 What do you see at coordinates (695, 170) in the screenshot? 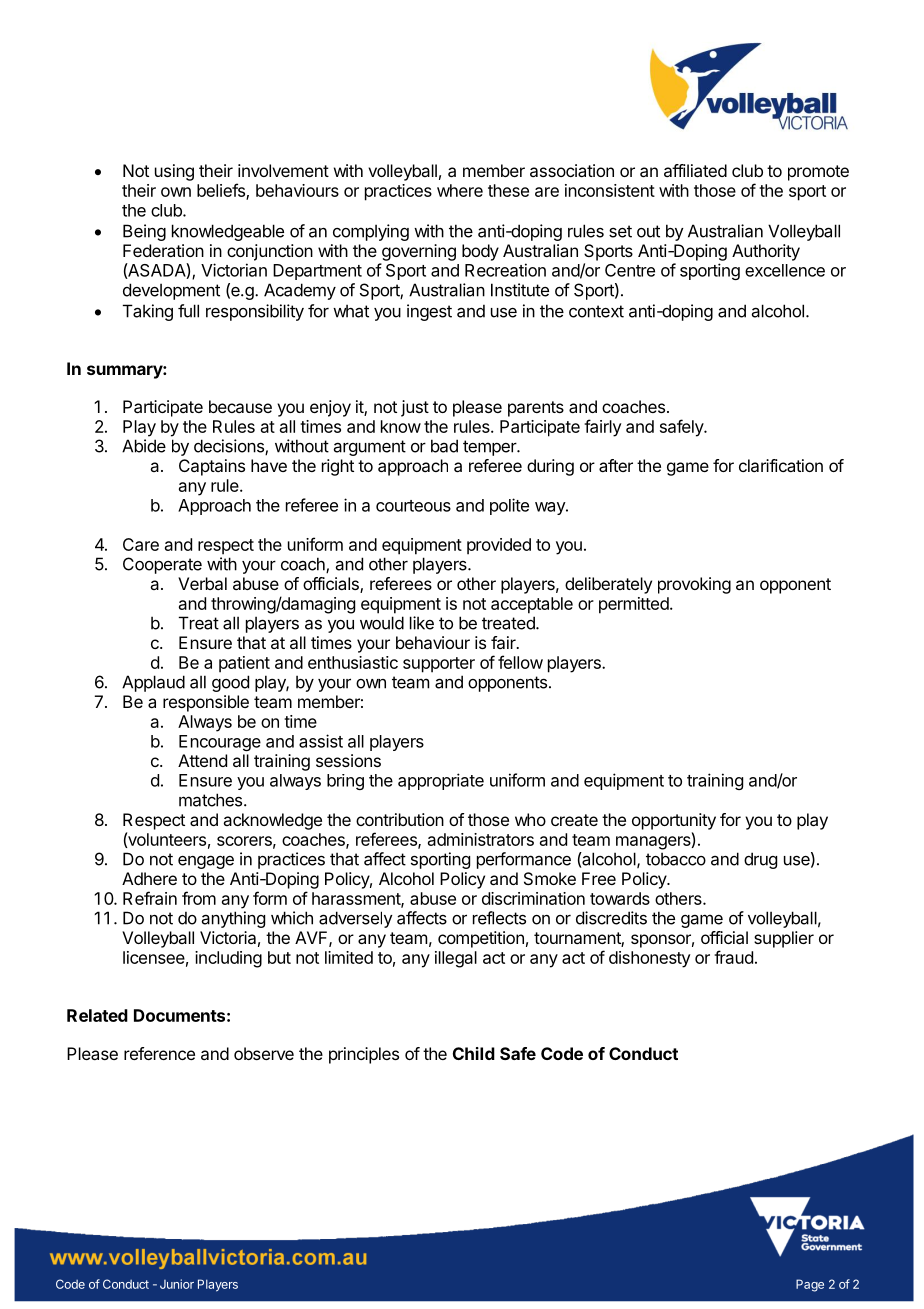
I see `affiliated` at bounding box center [695, 170].
